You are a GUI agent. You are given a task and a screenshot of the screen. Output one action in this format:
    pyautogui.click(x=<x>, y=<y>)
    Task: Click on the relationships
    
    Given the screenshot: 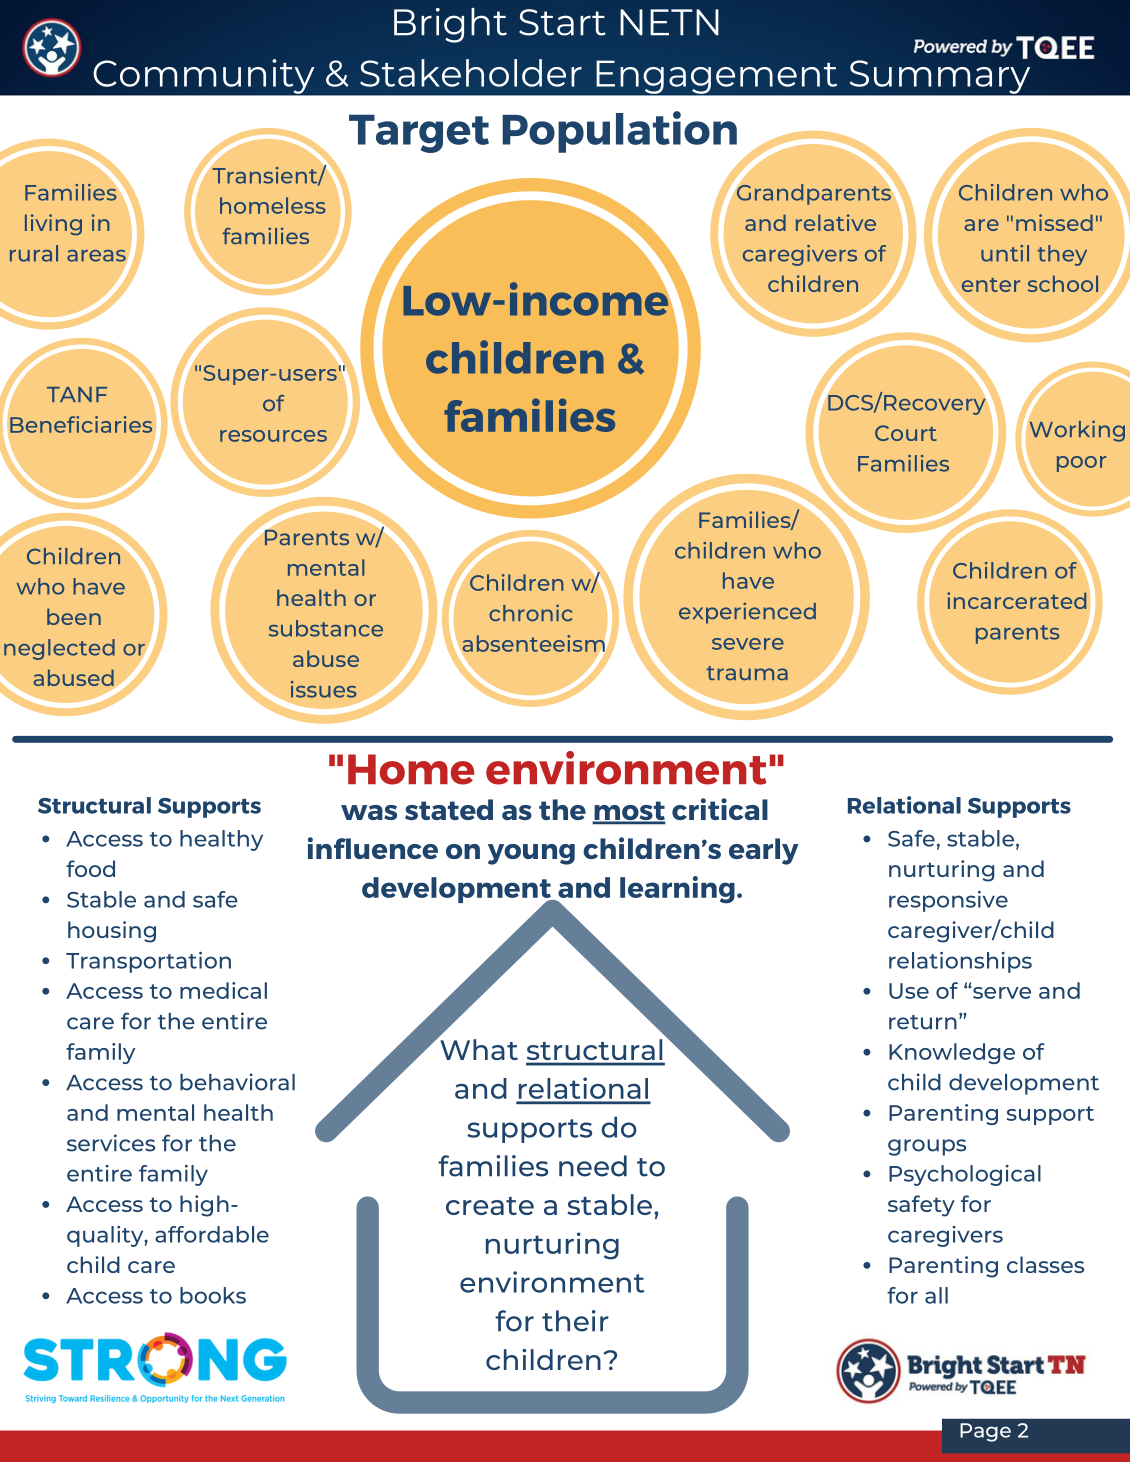 What is the action you would take?
    pyautogui.click(x=960, y=962)
